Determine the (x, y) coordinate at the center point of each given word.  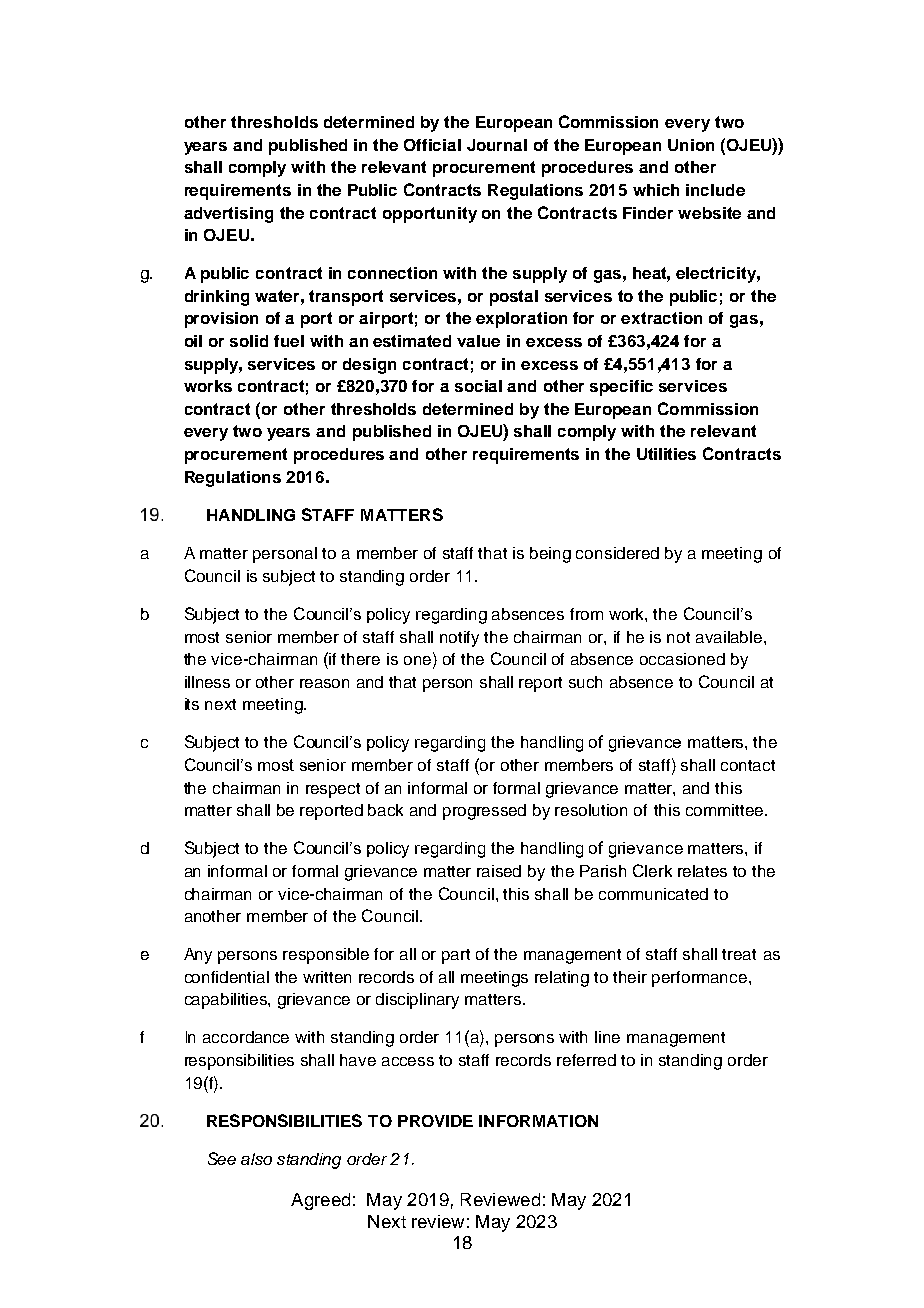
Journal (497, 145)
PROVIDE (435, 1121)
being (550, 555)
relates (702, 871)
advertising (228, 215)
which (656, 190)
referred (586, 1060)
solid (249, 341)
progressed (484, 812)
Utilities (666, 454)
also (256, 1159)
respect (333, 790)
